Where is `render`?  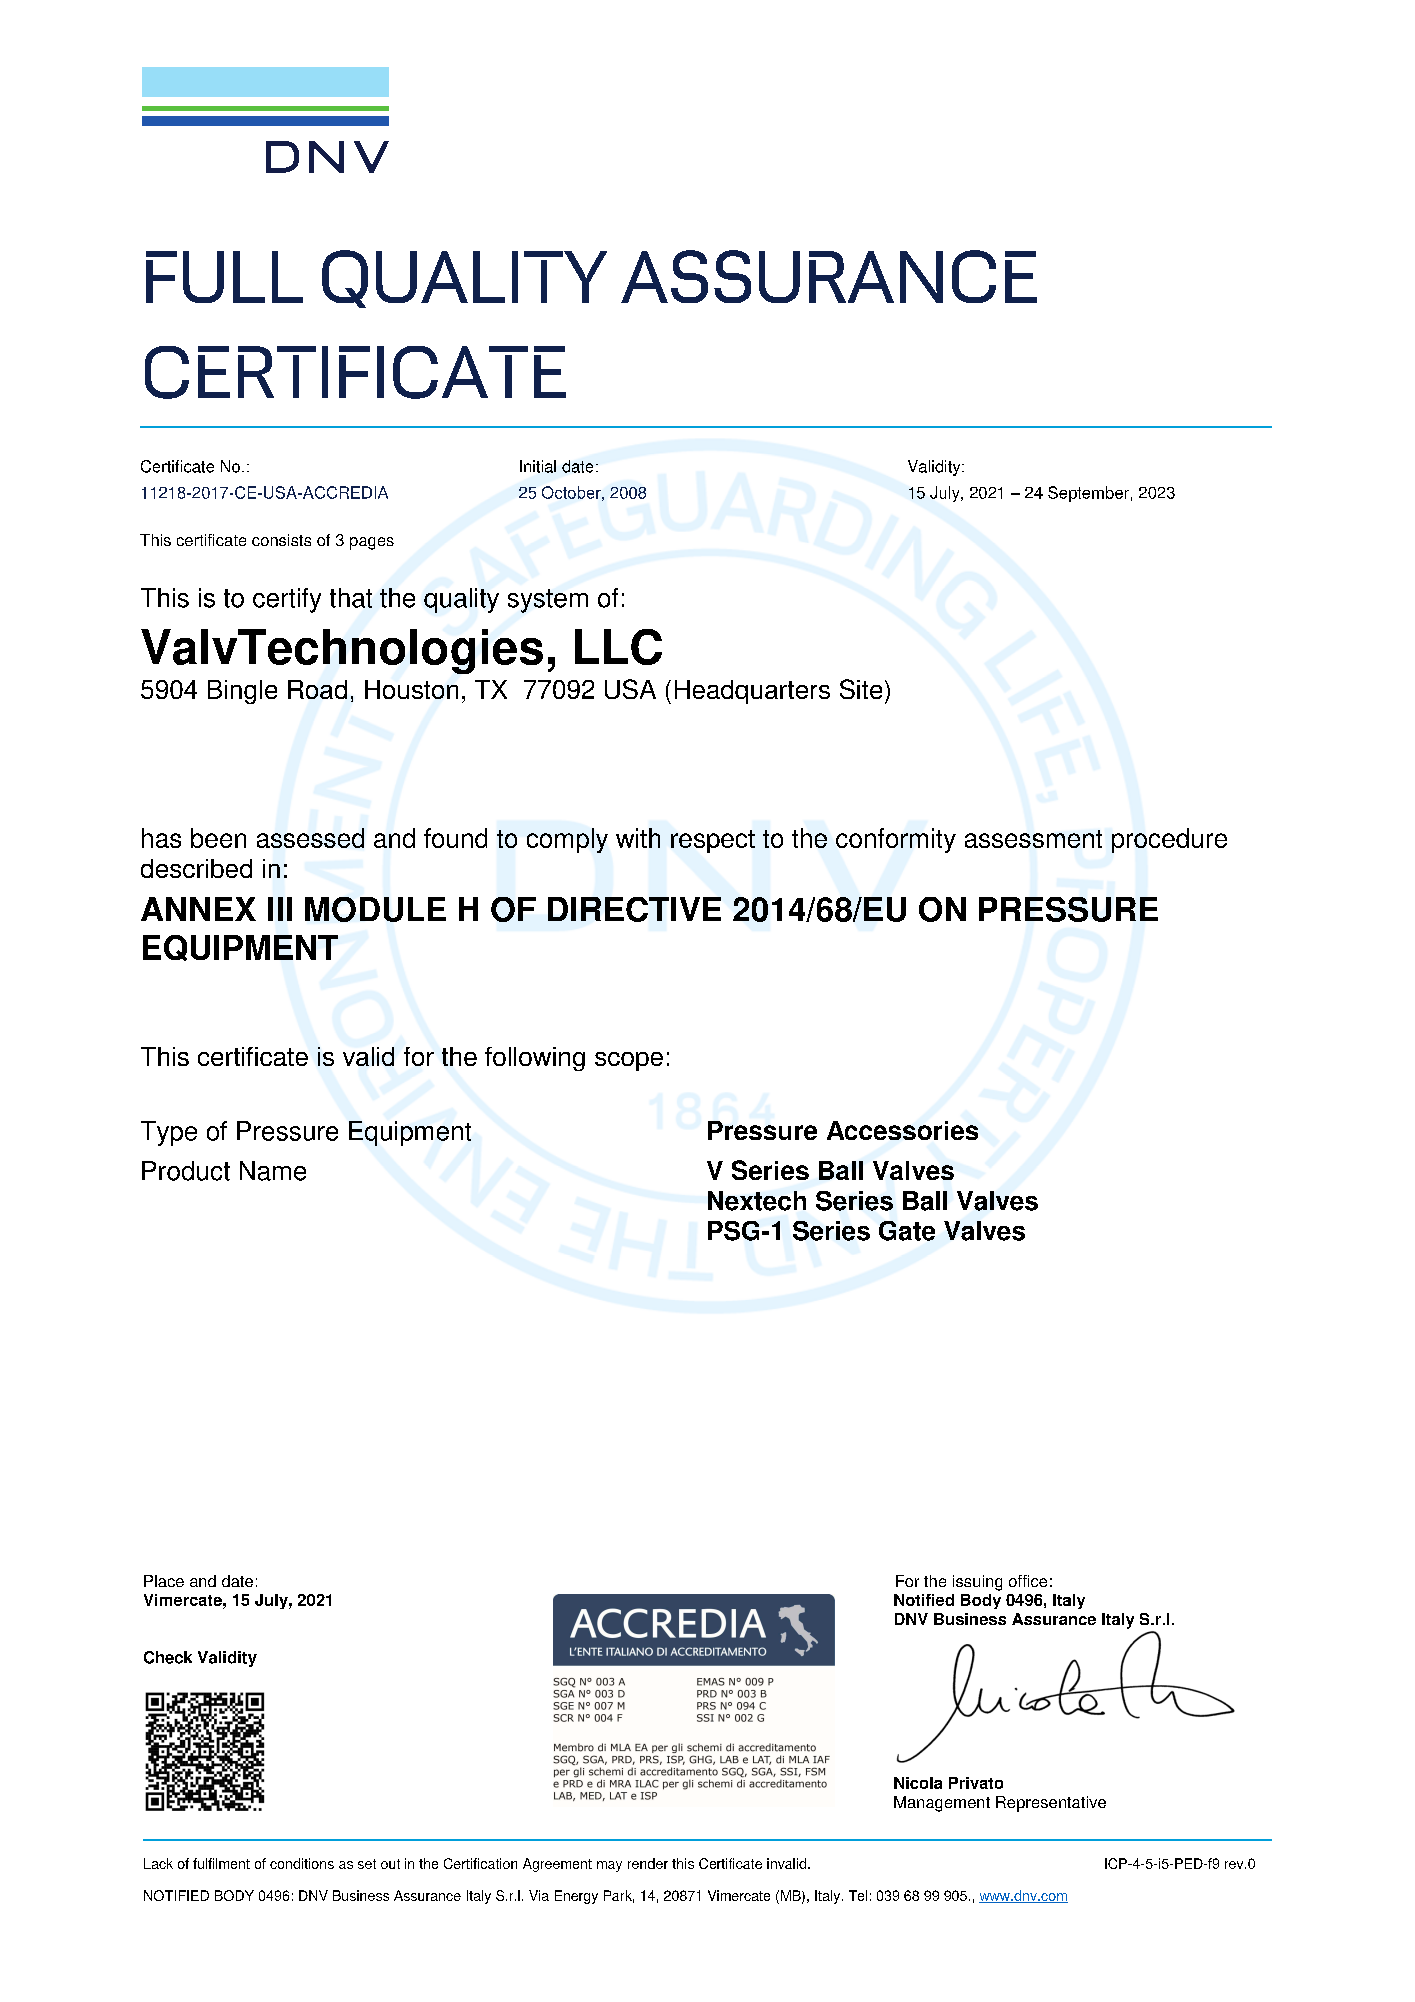
render is located at coordinates (648, 1863).
